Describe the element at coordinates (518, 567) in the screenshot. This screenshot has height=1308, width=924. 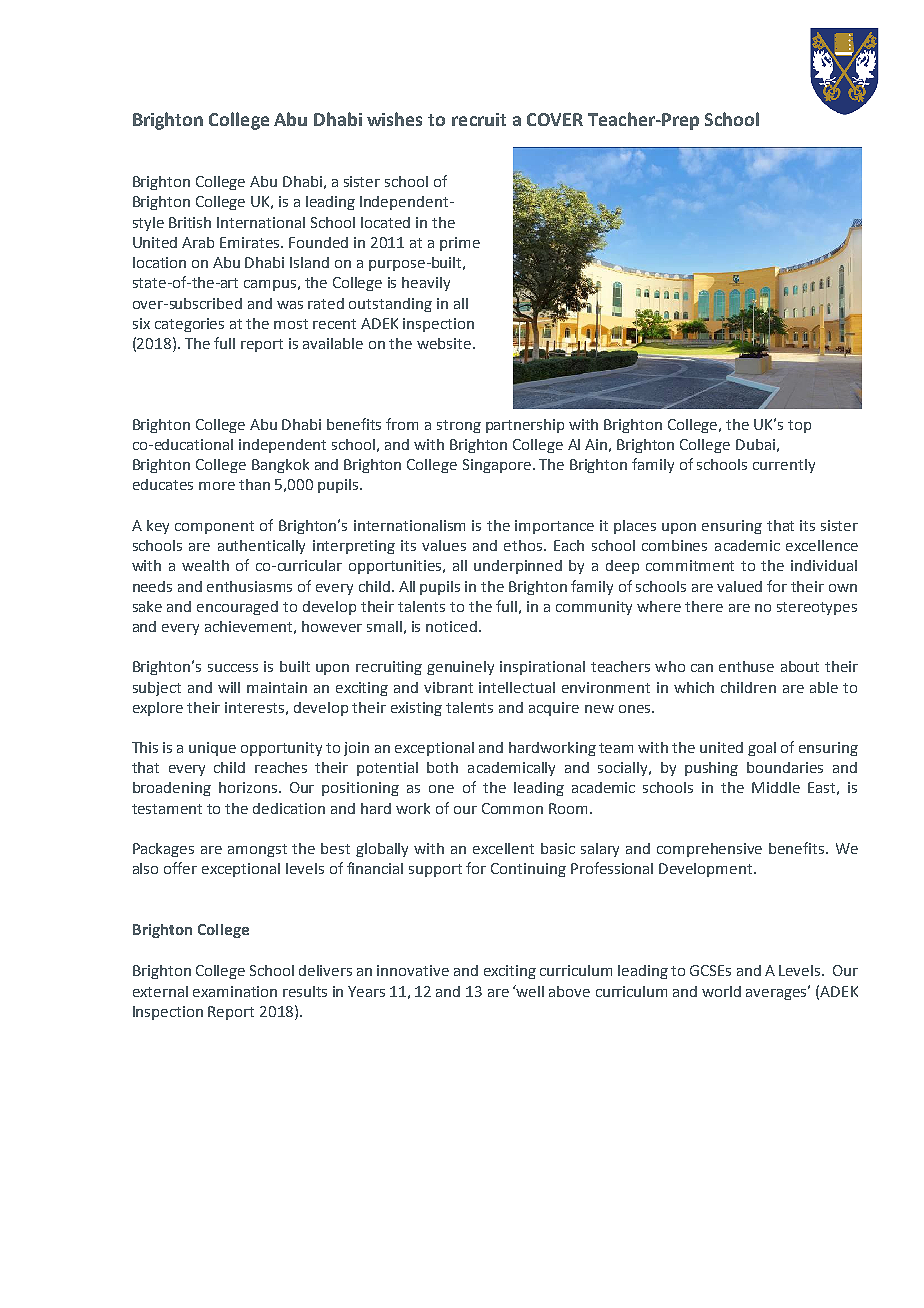
I see `underpinned` at that location.
